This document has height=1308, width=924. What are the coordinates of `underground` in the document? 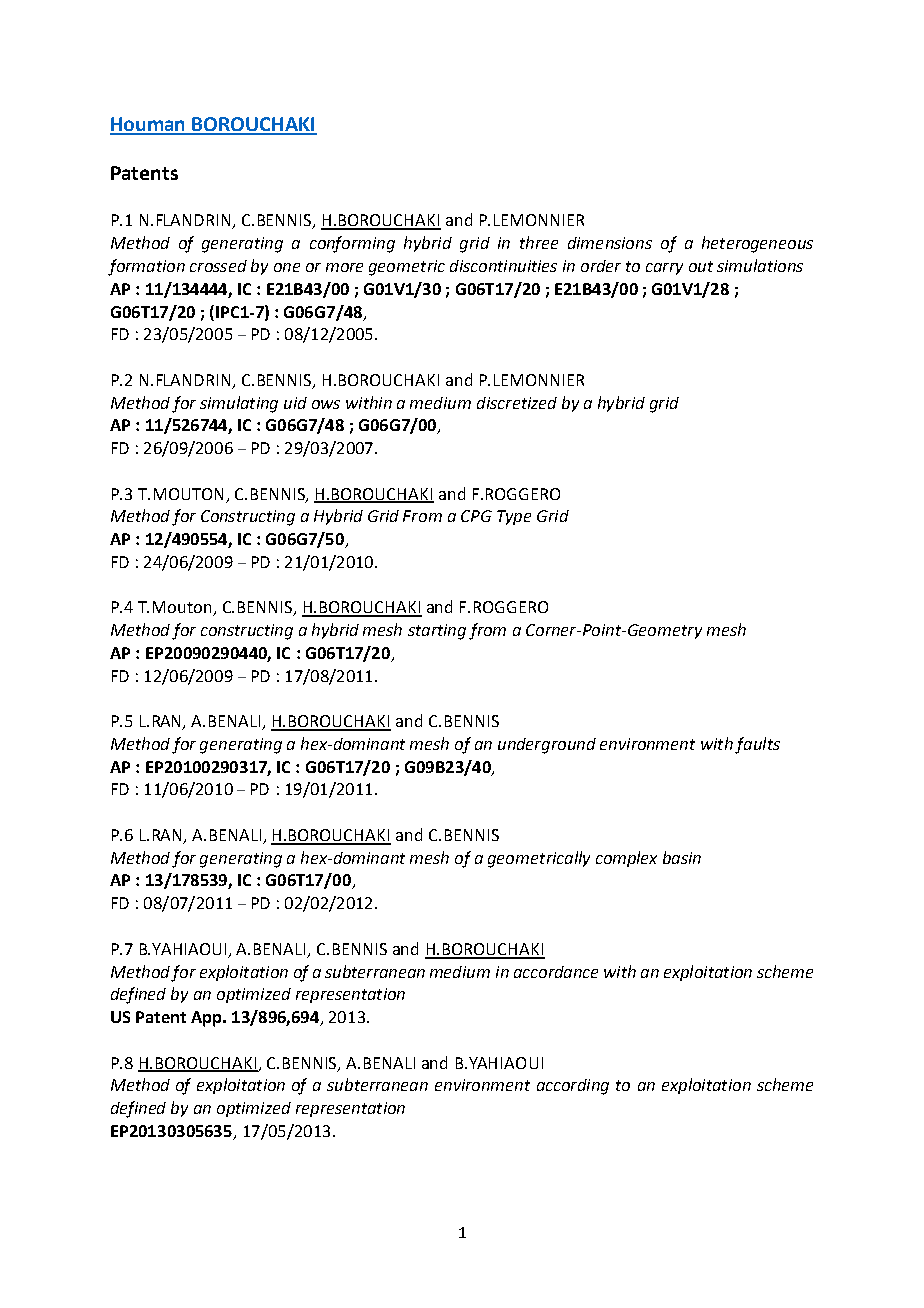 It's located at (547, 746).
